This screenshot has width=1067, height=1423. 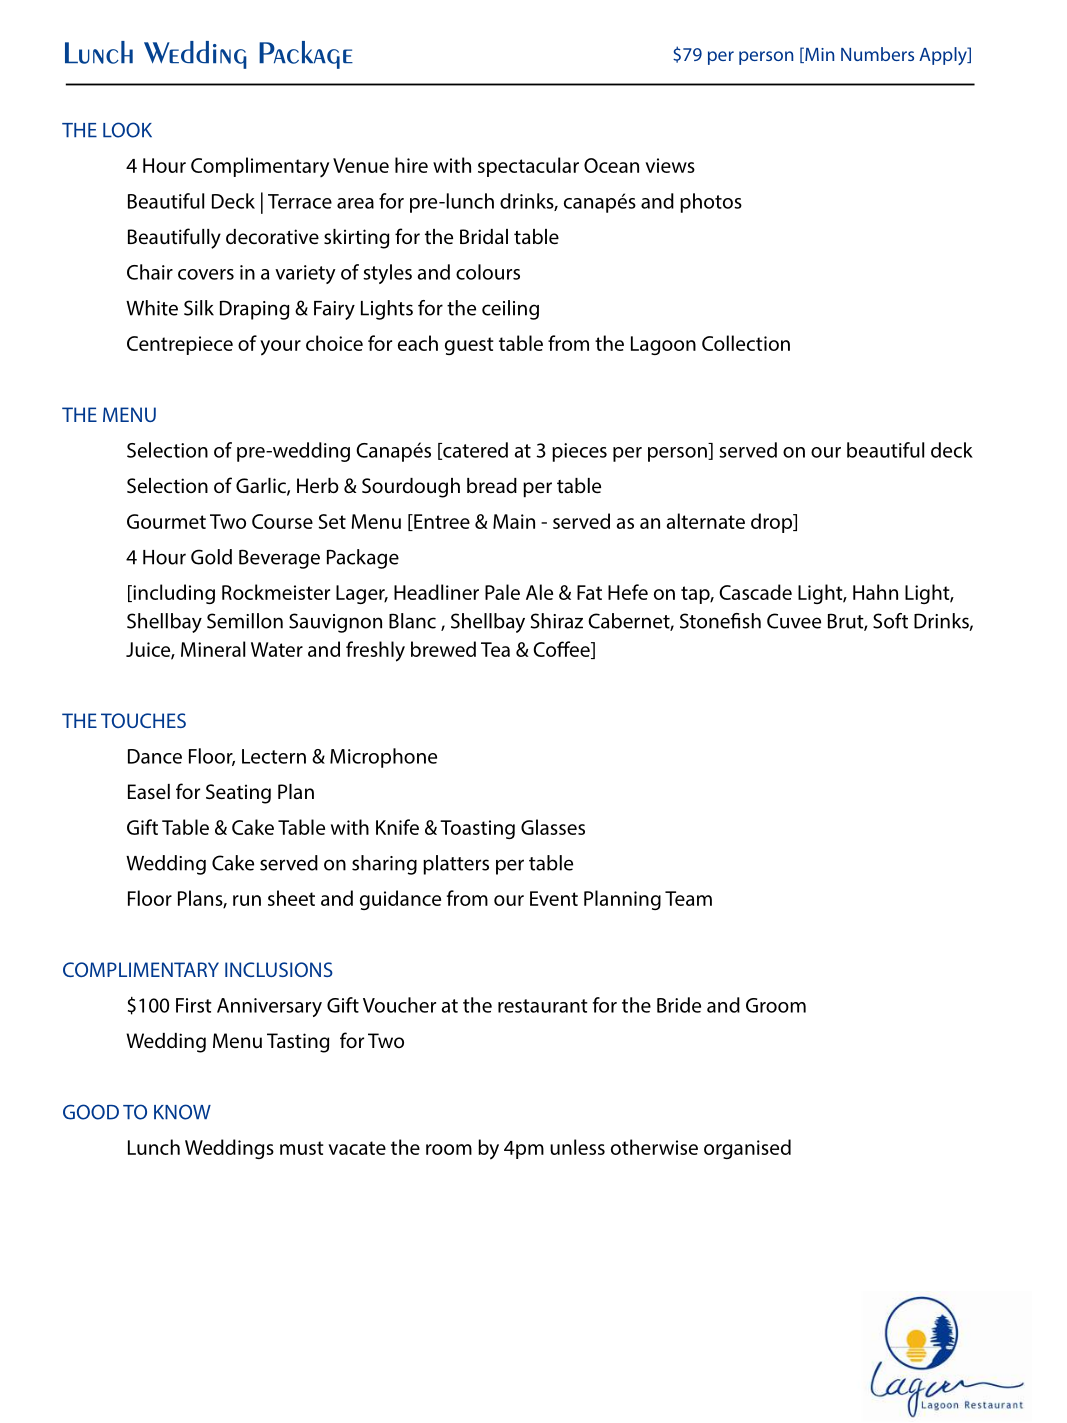 What do you see at coordinates (577, 1147) in the screenshot?
I see `unless` at bounding box center [577, 1147].
